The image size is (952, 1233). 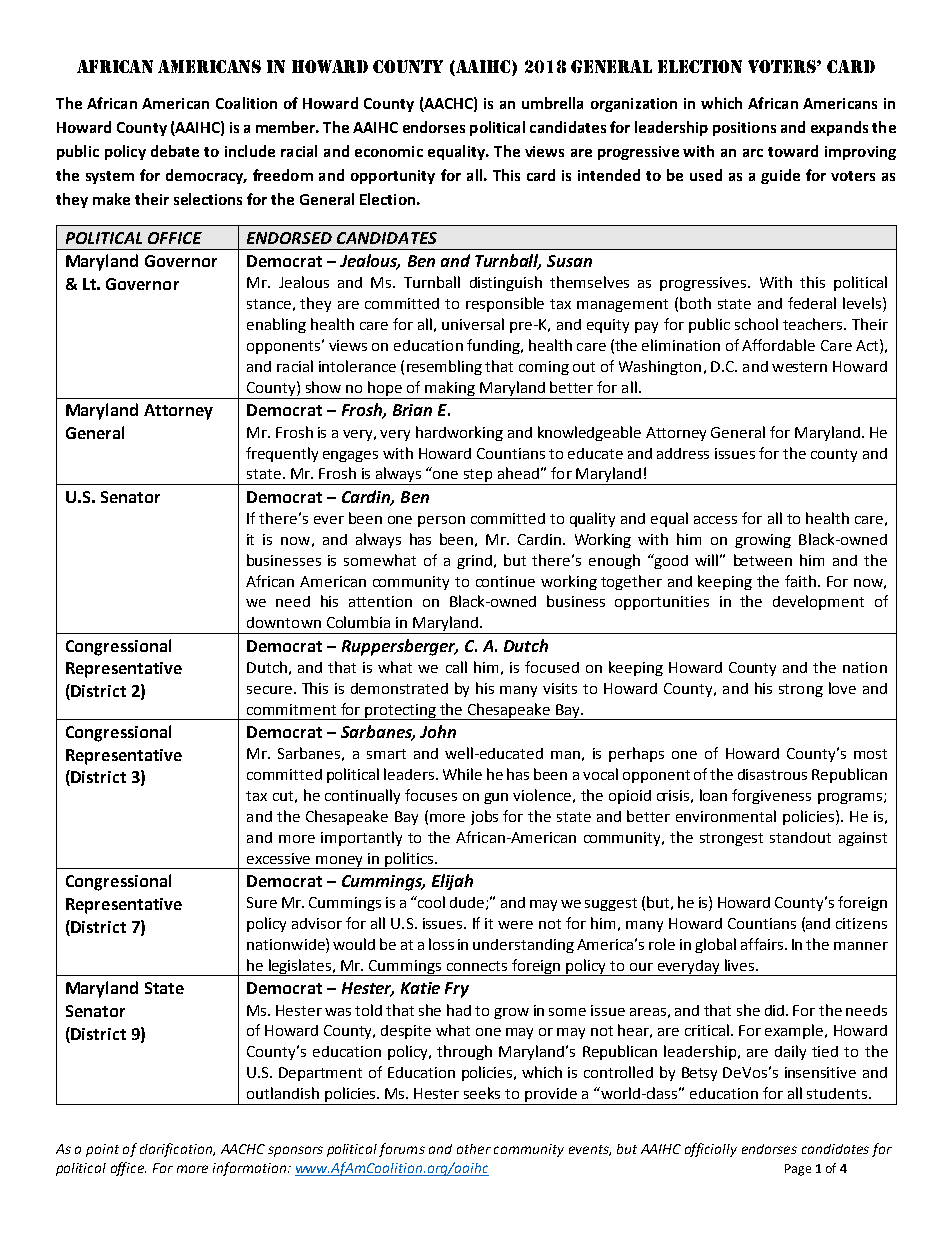 What do you see at coordinates (389, 151) in the document?
I see `economic` at bounding box center [389, 151].
